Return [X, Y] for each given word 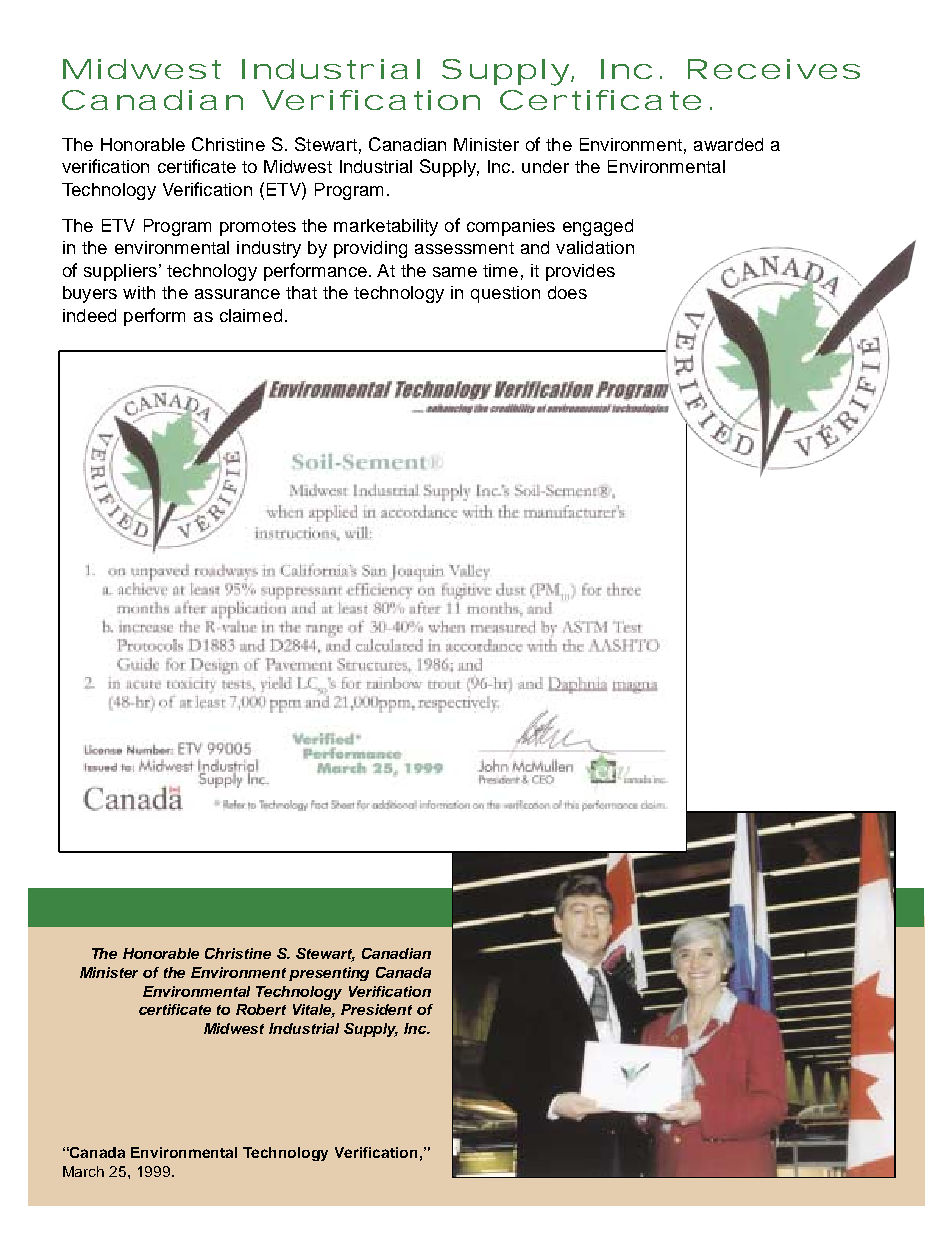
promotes [258, 228]
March [83, 1171]
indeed [89, 315]
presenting [329, 974]
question [505, 294]
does [567, 292]
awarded [728, 144]
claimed [251, 315]
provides [580, 272]
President [376, 1009]
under [545, 166]
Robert [261, 1009]
